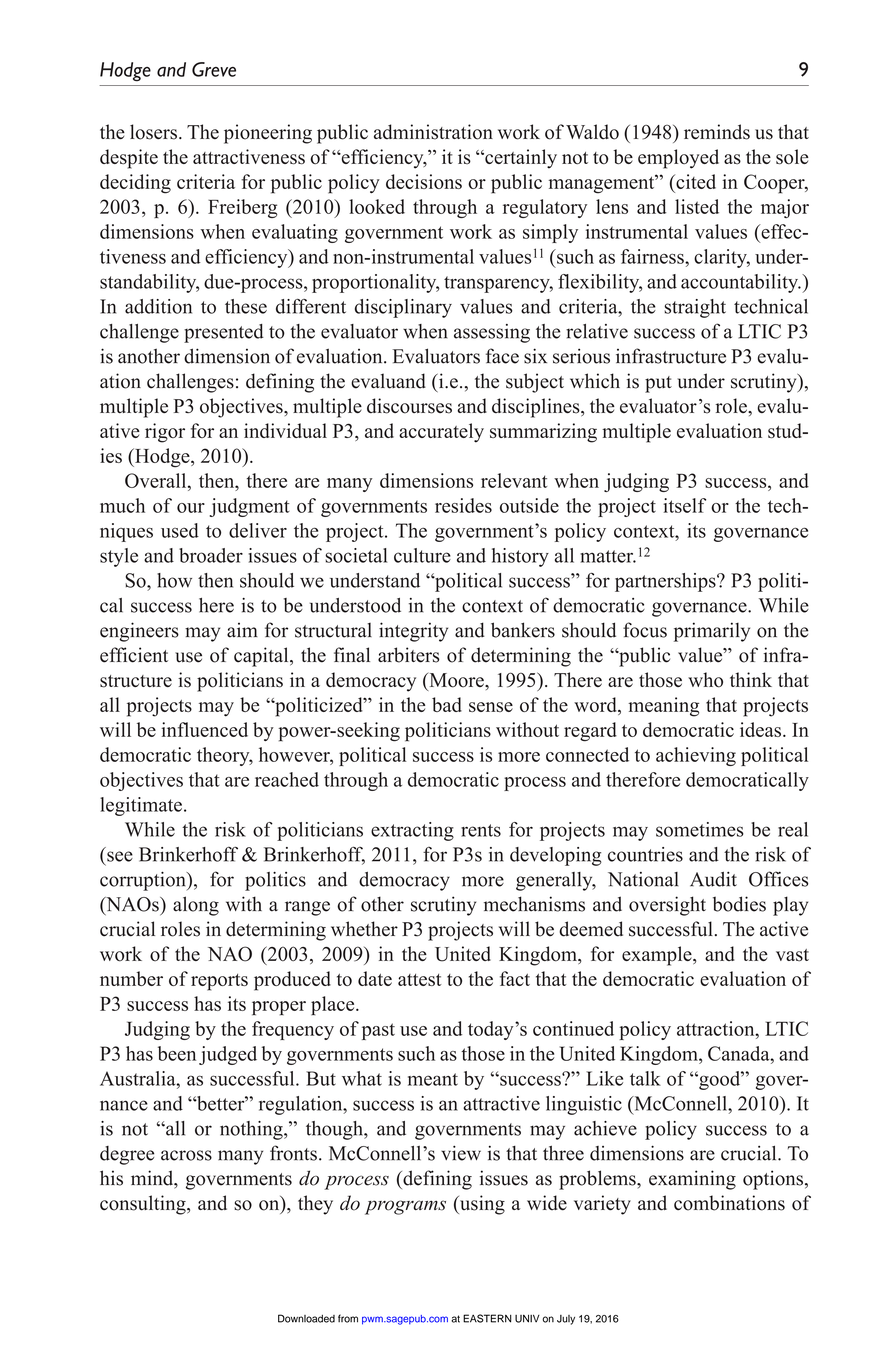  Describe the element at coordinates (153, 132) in the document. I see `losers` at that location.
